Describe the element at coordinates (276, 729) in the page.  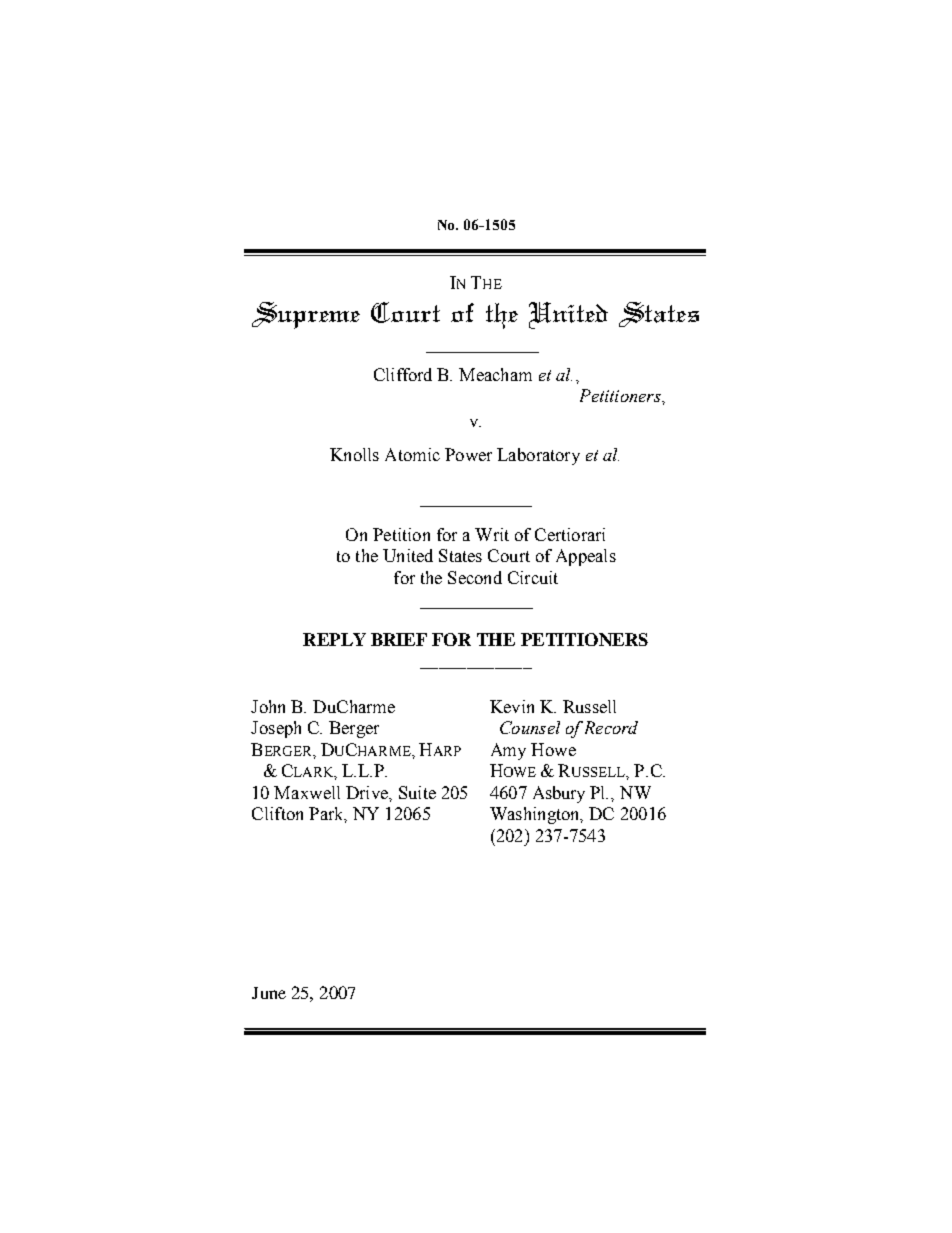
I see `Joseph` at that location.
